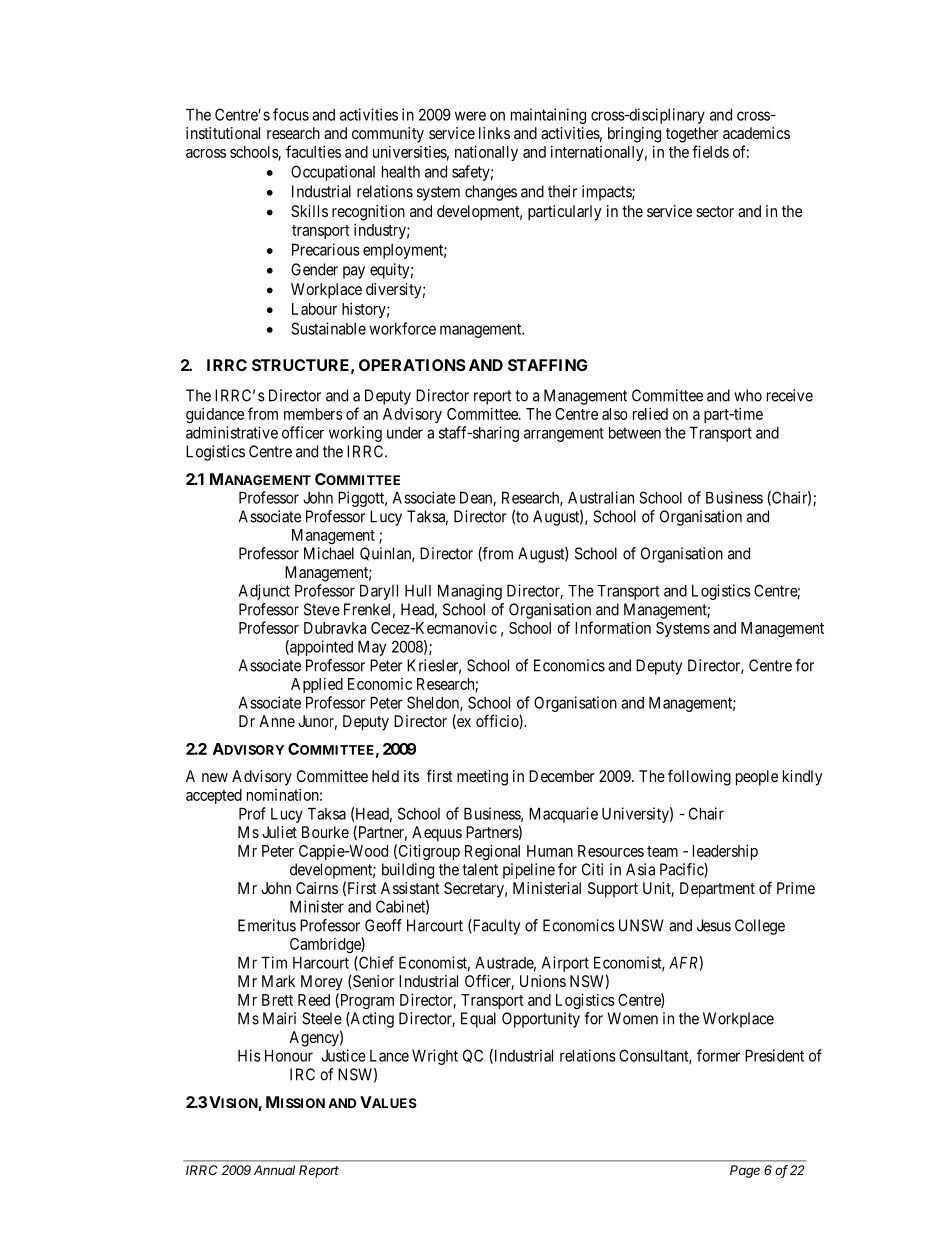  I want to click on who, so click(748, 395).
